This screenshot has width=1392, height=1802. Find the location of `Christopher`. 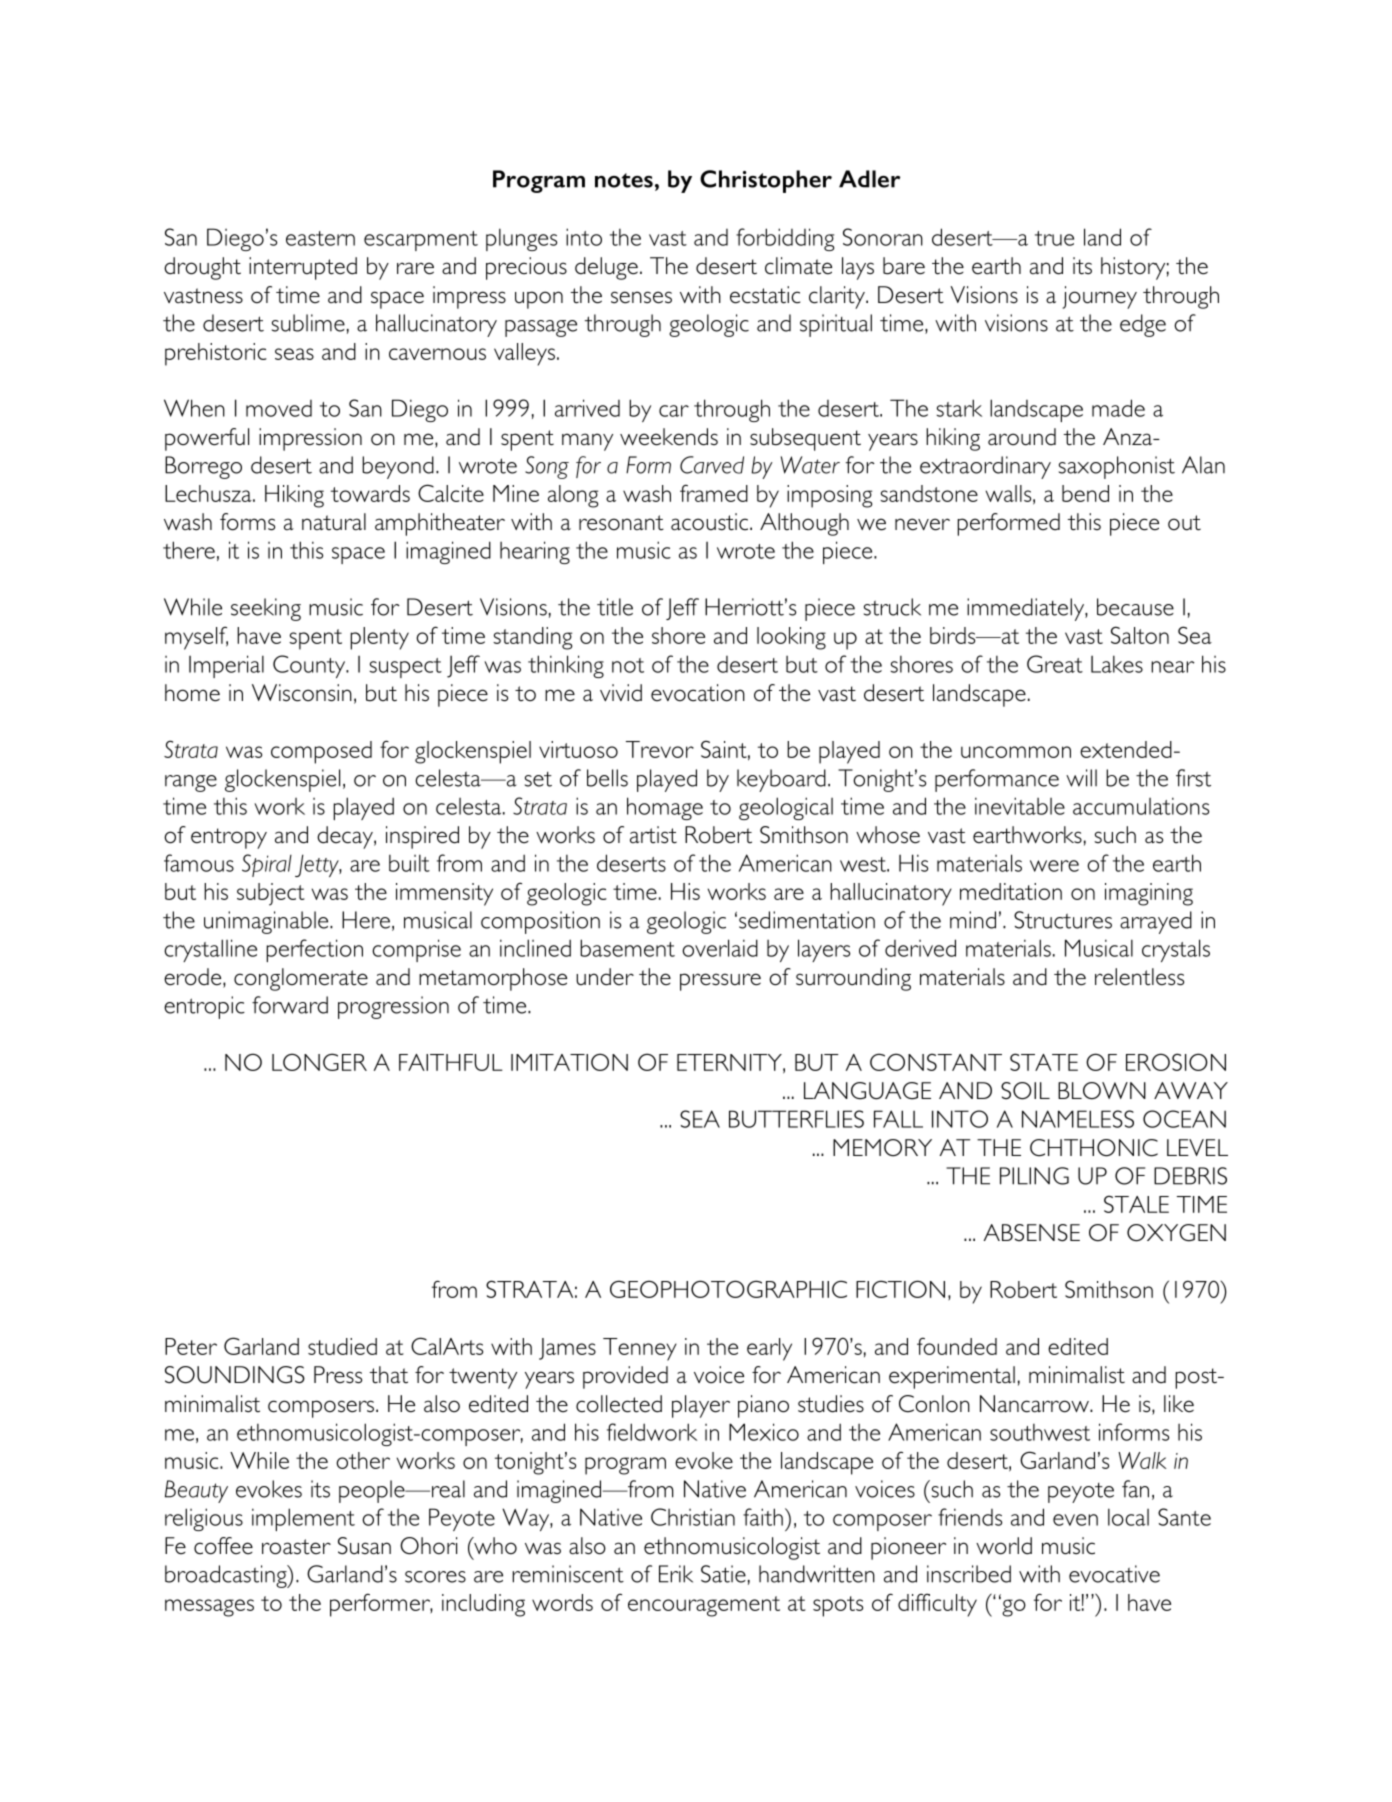

Christopher is located at coordinates (766, 181).
